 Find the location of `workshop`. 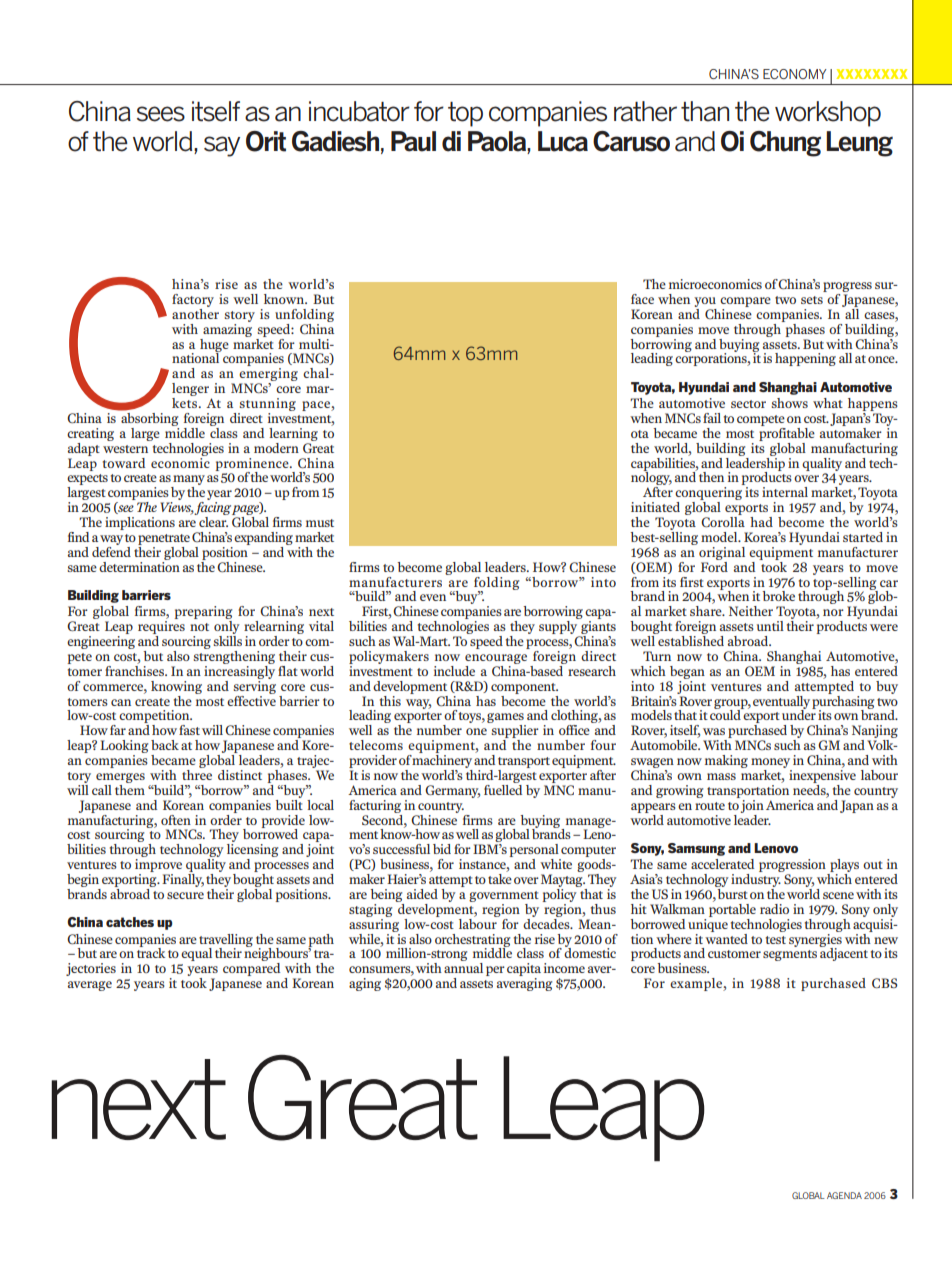

workshop is located at coordinates (828, 114).
